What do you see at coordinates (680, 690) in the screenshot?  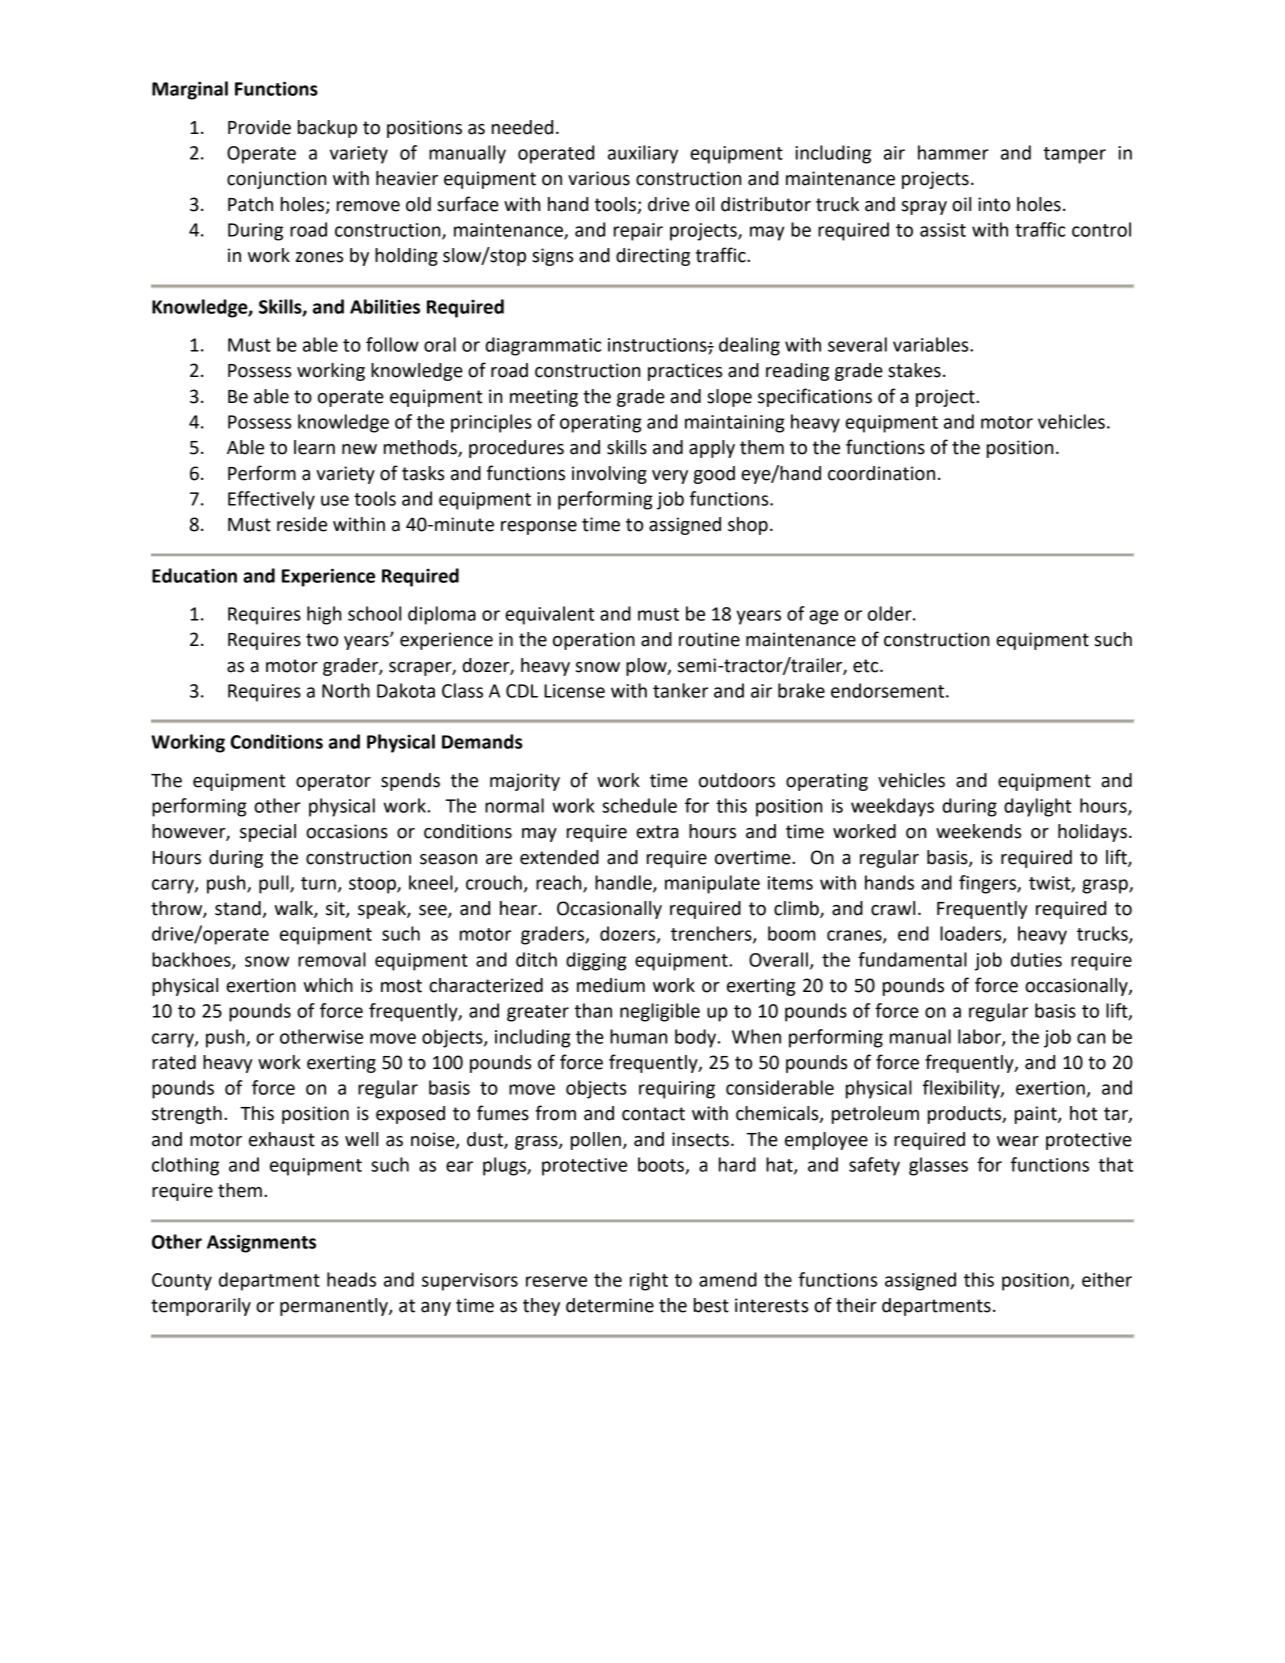 I see `tanker` at bounding box center [680, 690].
